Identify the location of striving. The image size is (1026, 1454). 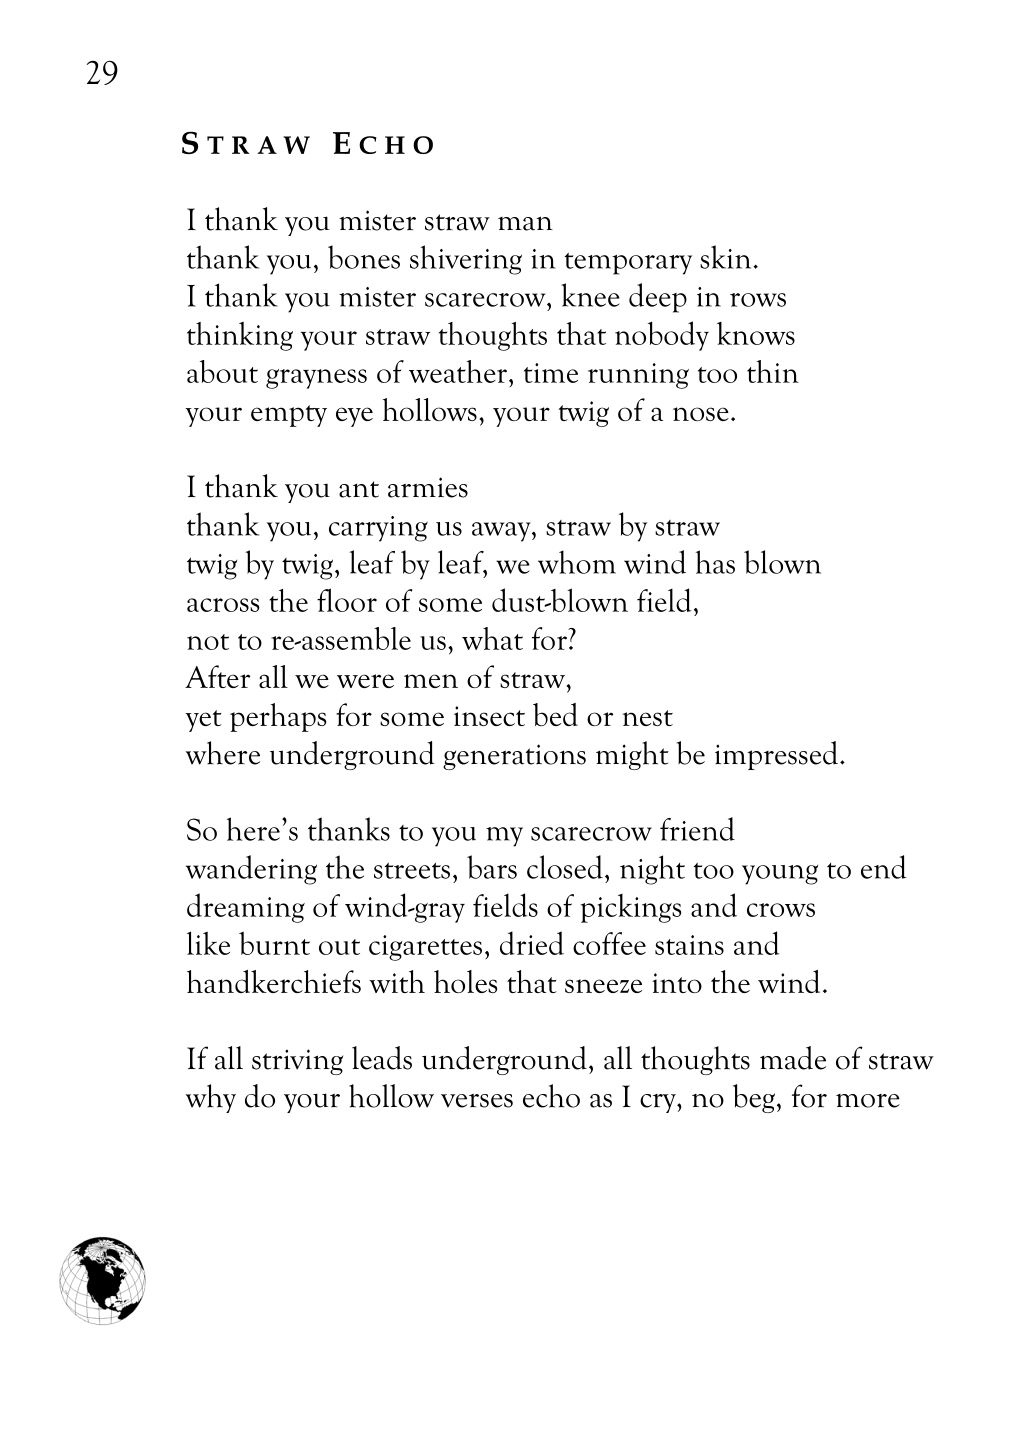
(297, 1062).
